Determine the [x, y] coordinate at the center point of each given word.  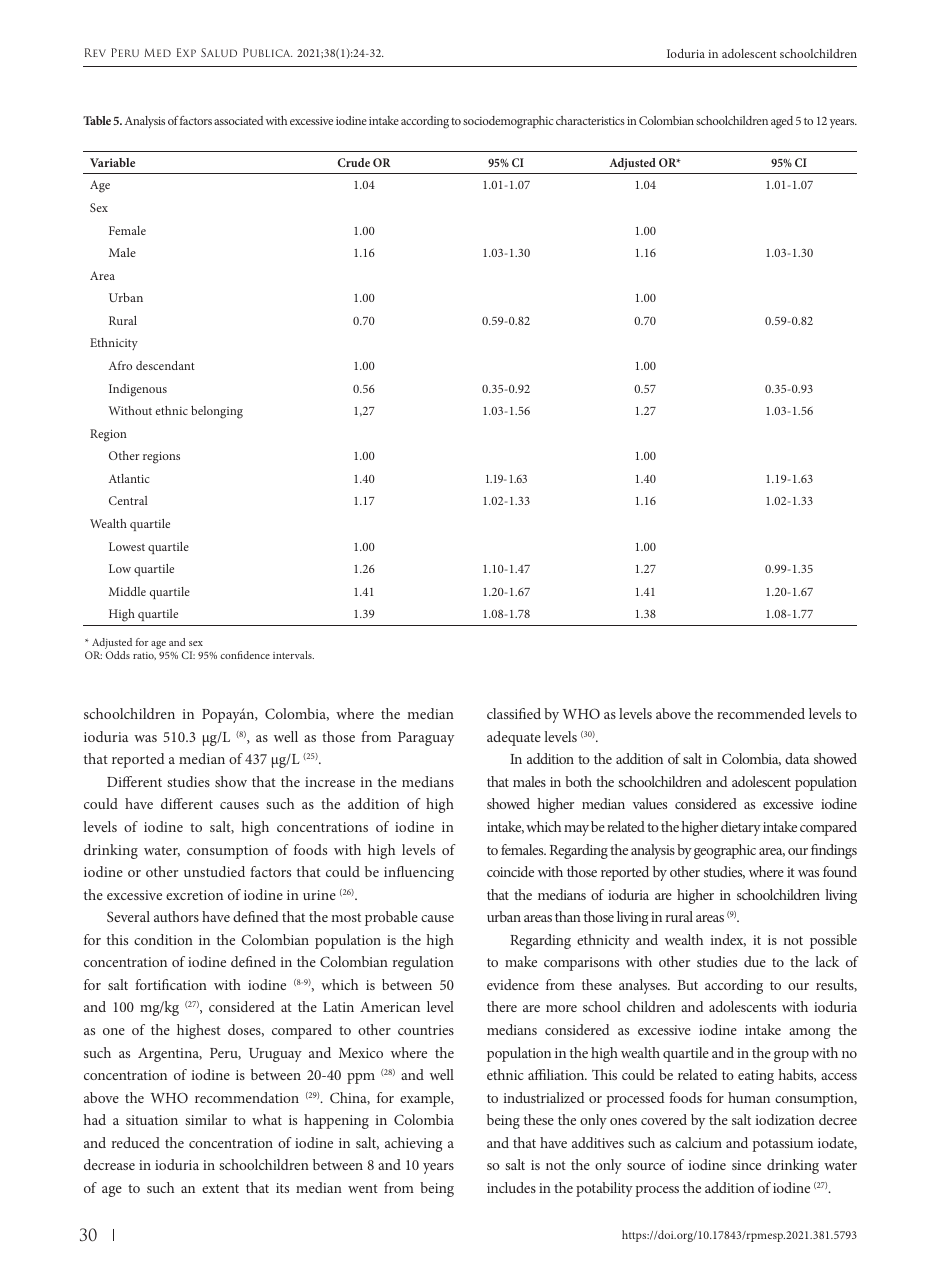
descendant [165, 365]
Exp [186, 52]
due [755, 961]
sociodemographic [508, 122]
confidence [245, 655]
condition [163, 939]
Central [128, 500]
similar [206, 1119]
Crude [354, 162]
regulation [423, 963]
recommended [761, 713]
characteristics [590, 120]
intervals [293, 655]
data [797, 758]
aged [782, 122]
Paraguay [426, 739]
